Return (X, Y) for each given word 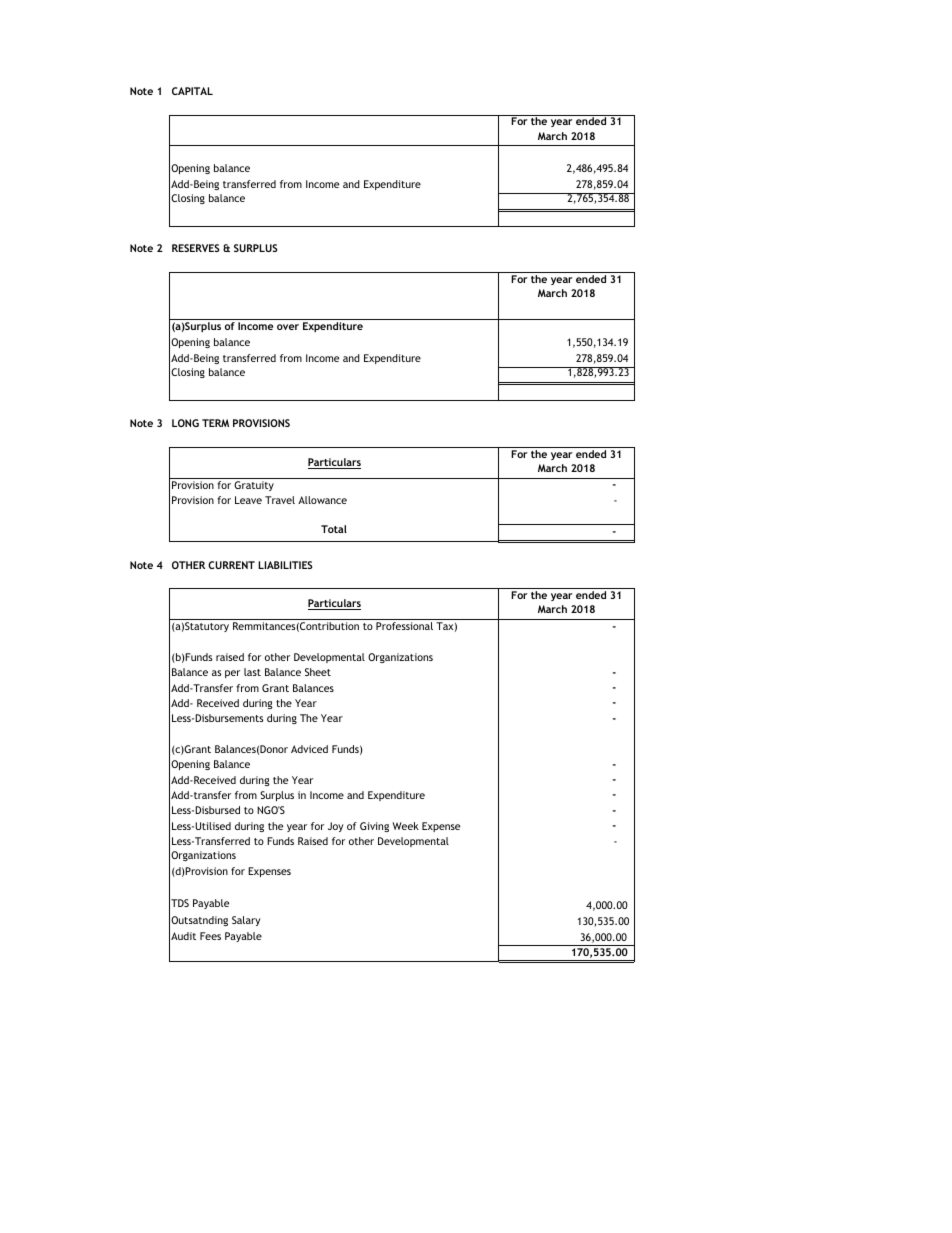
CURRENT (231, 565)
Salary (246, 921)
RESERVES (195, 248)
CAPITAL (192, 91)
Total (334, 529)
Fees (210, 936)
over (288, 327)
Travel (280, 500)
